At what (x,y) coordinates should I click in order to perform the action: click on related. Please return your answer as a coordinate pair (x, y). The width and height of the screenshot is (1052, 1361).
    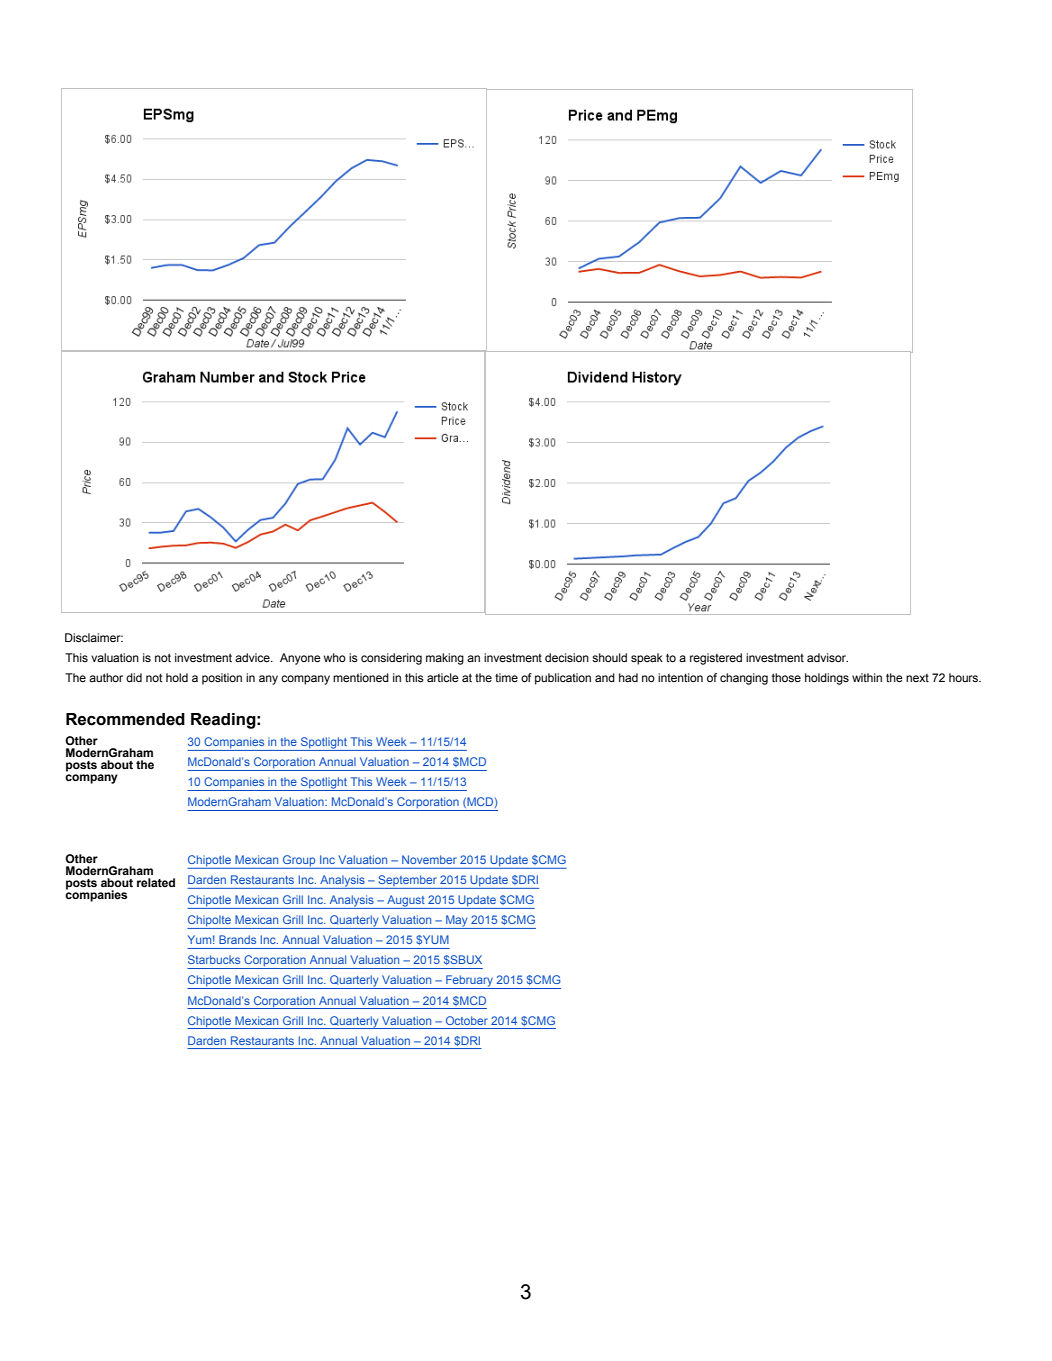
    Looking at the image, I should click on (156, 882).
